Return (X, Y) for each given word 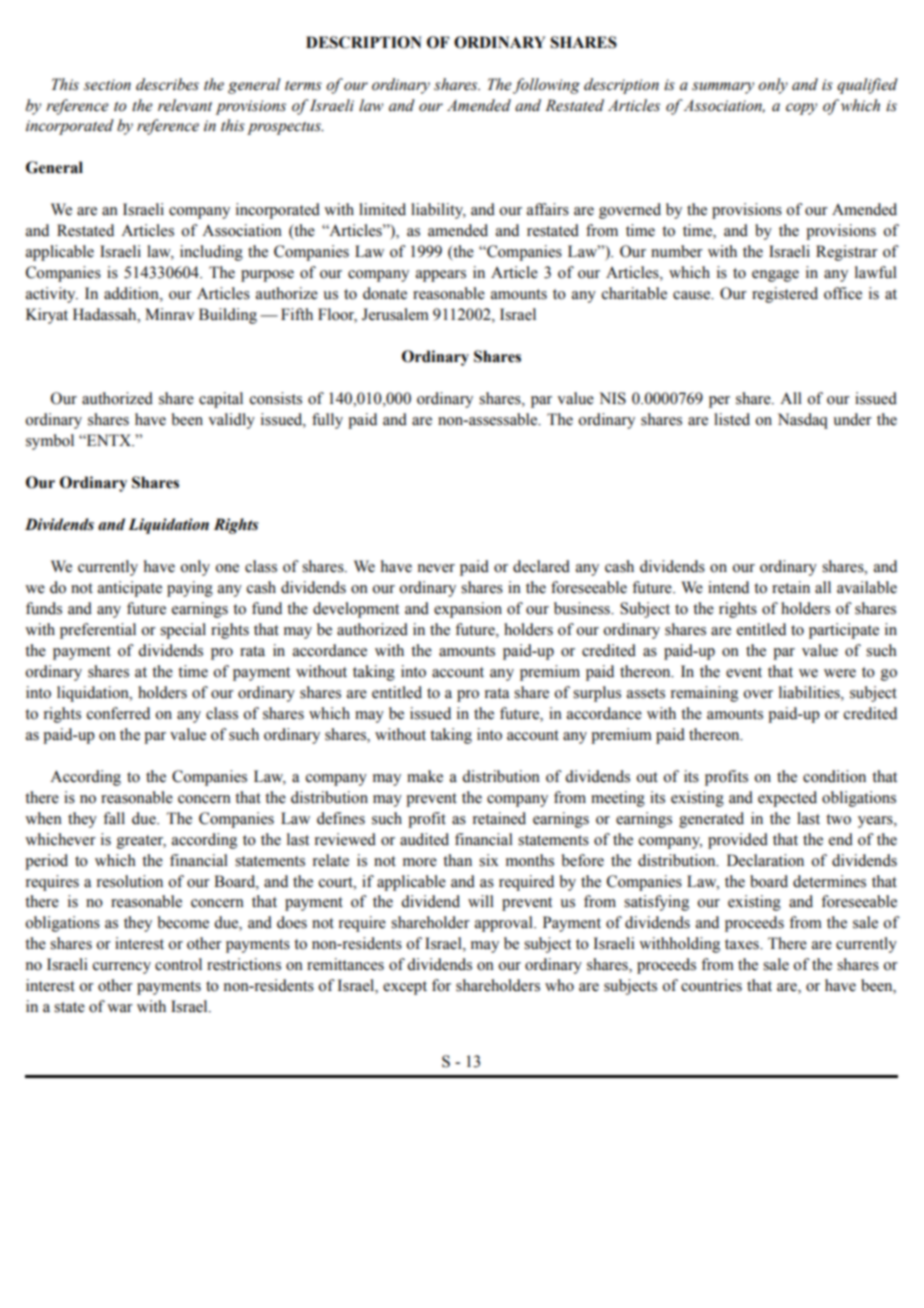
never (436, 568)
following (546, 86)
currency (122, 968)
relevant (185, 105)
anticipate (130, 589)
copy (801, 109)
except (405, 988)
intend (728, 587)
